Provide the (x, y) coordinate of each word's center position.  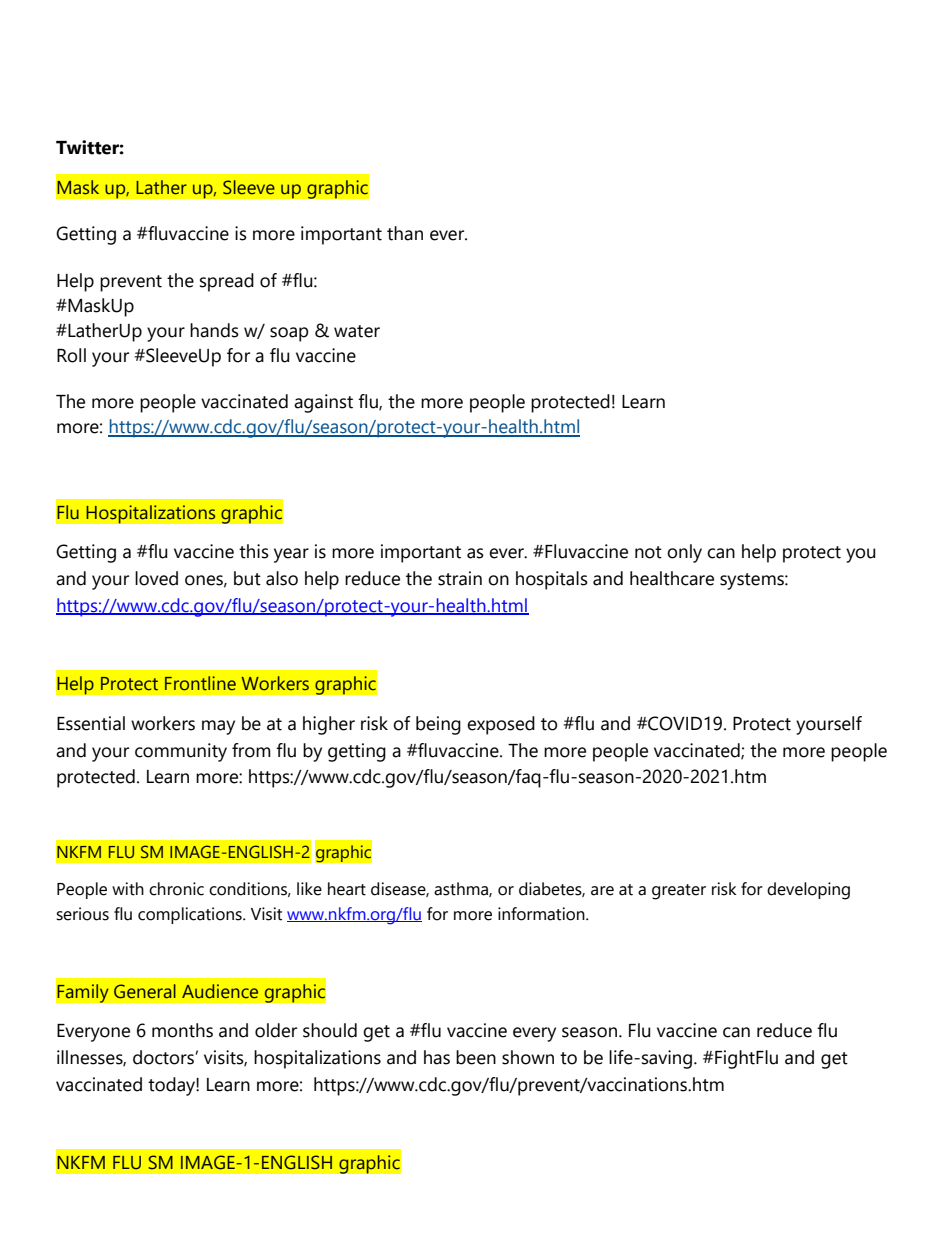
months (182, 1030)
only (684, 553)
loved (156, 578)
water (357, 331)
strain (460, 578)
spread (227, 282)
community (181, 752)
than (405, 233)
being (438, 725)
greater (679, 892)
